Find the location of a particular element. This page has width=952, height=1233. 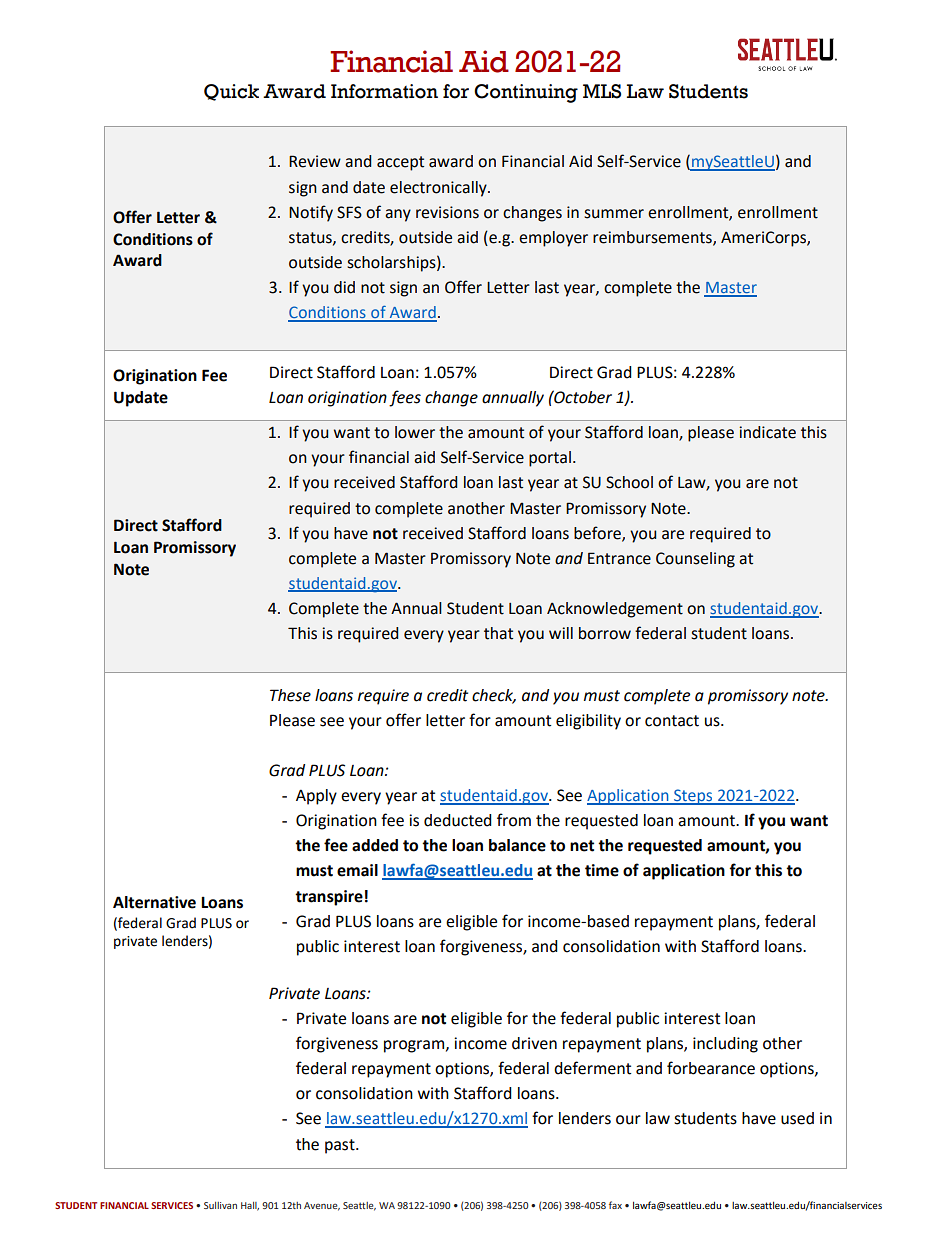

deducted is located at coordinates (458, 820).
